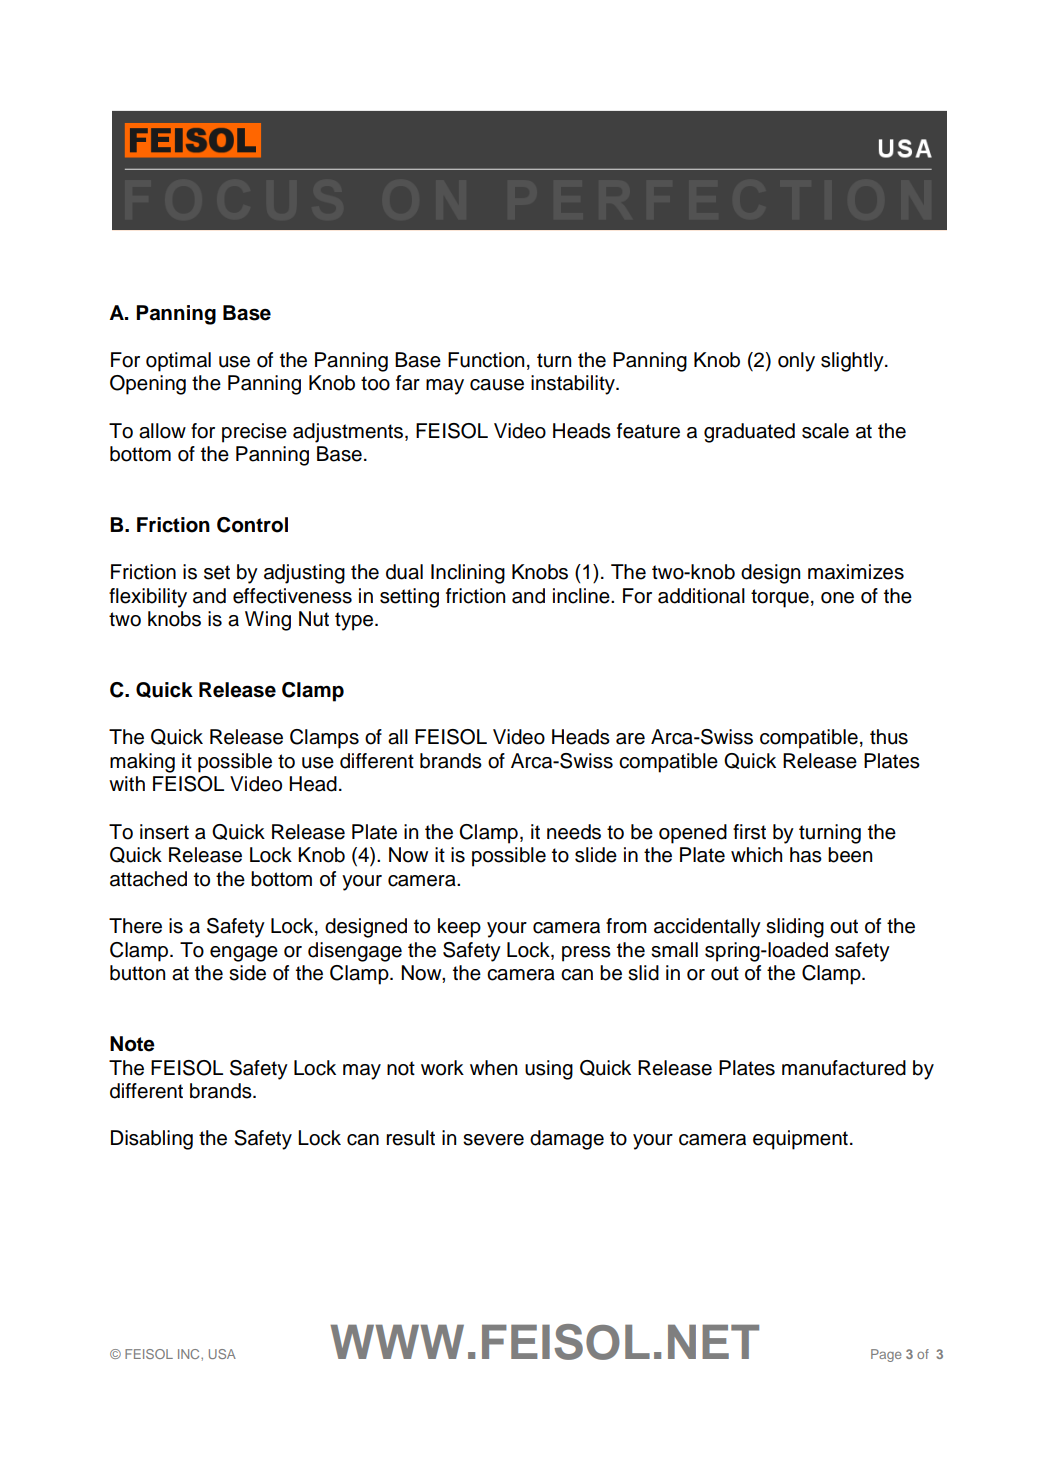 The width and height of the screenshot is (1045, 1479). I want to click on when, so click(493, 1068).
